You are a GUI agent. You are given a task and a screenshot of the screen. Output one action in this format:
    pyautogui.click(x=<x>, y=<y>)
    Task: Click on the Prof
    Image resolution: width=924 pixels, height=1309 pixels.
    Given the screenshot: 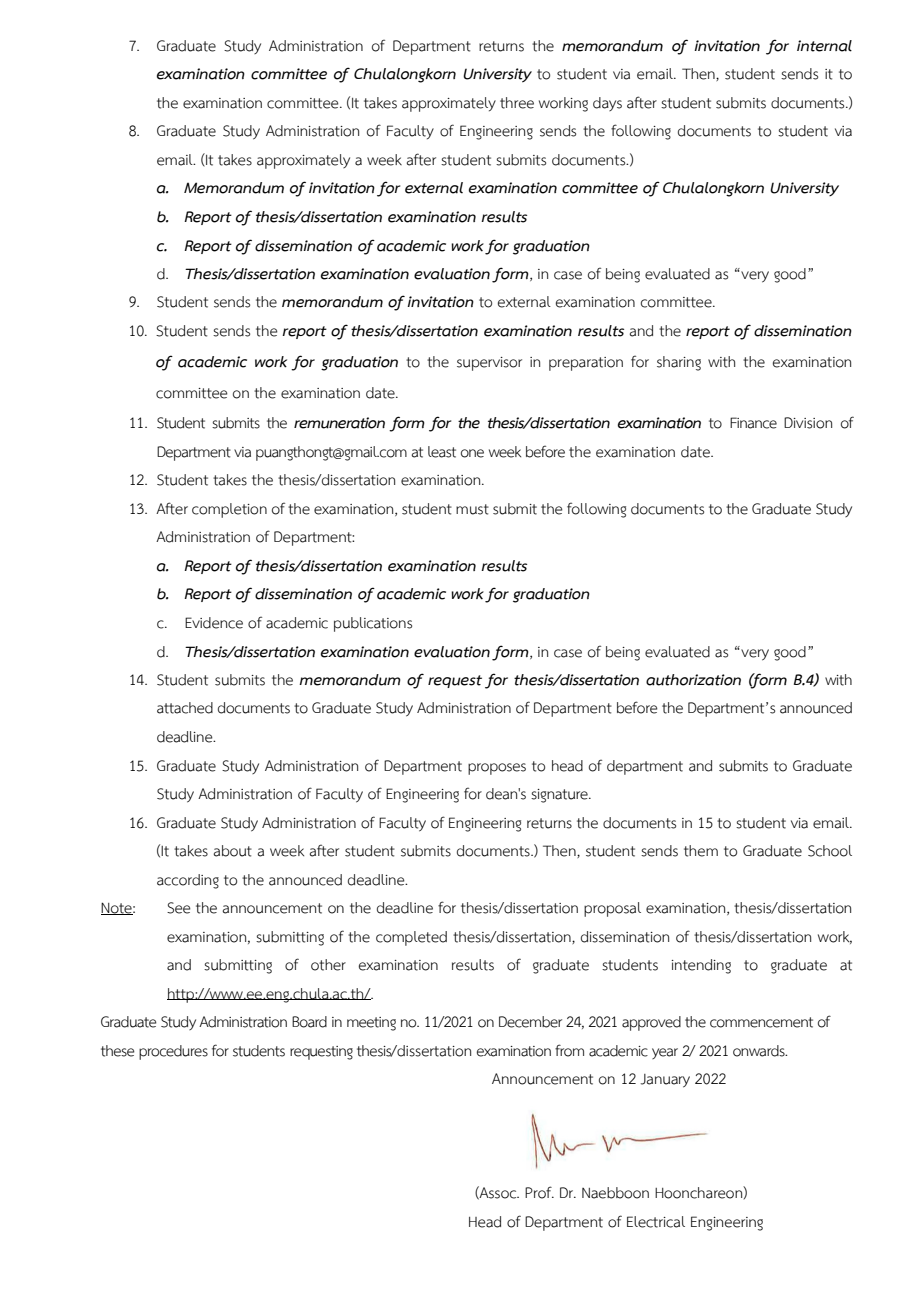 What is the action you would take?
    pyautogui.click(x=539, y=1192)
